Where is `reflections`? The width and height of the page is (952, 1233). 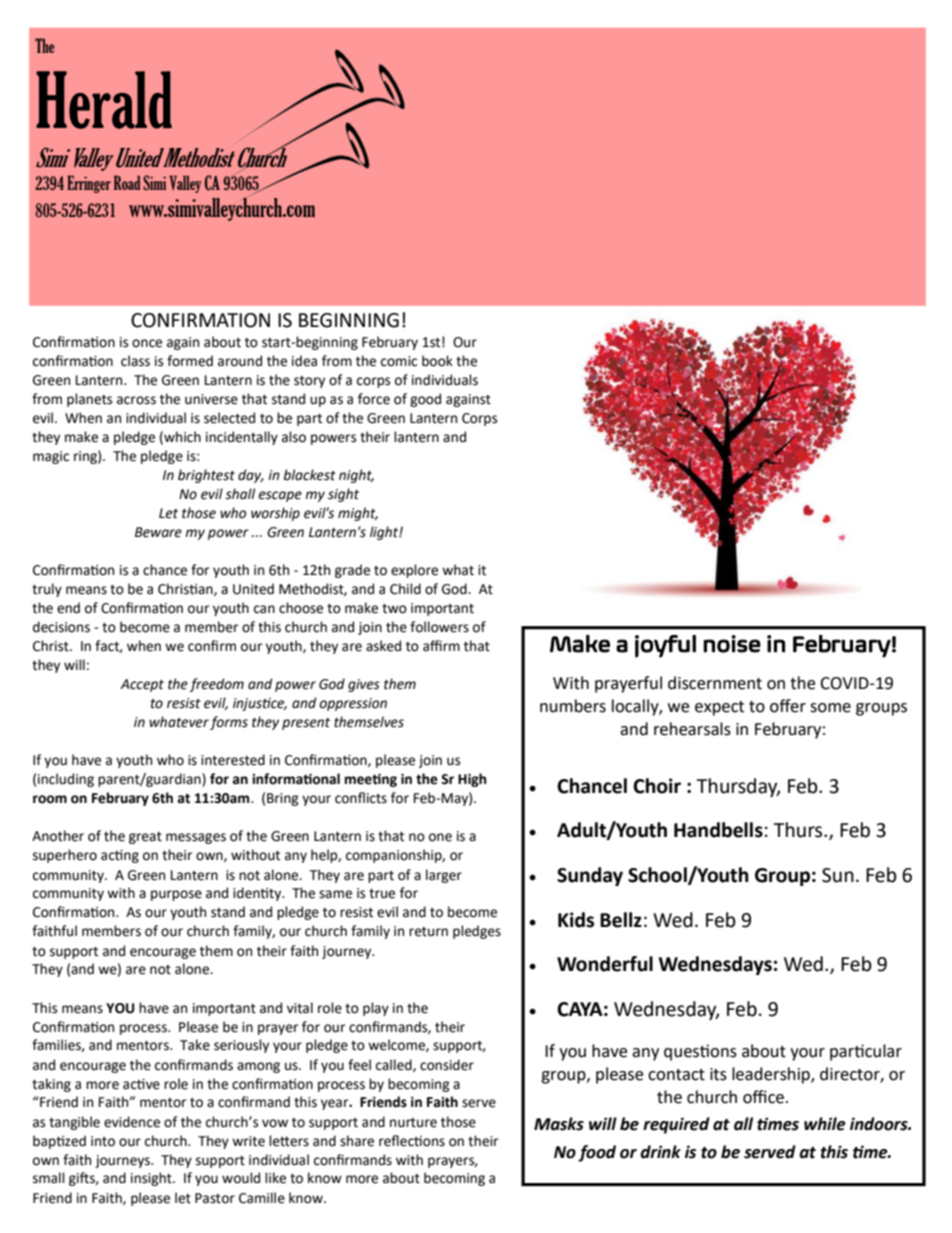 reflections is located at coordinates (412, 1141).
